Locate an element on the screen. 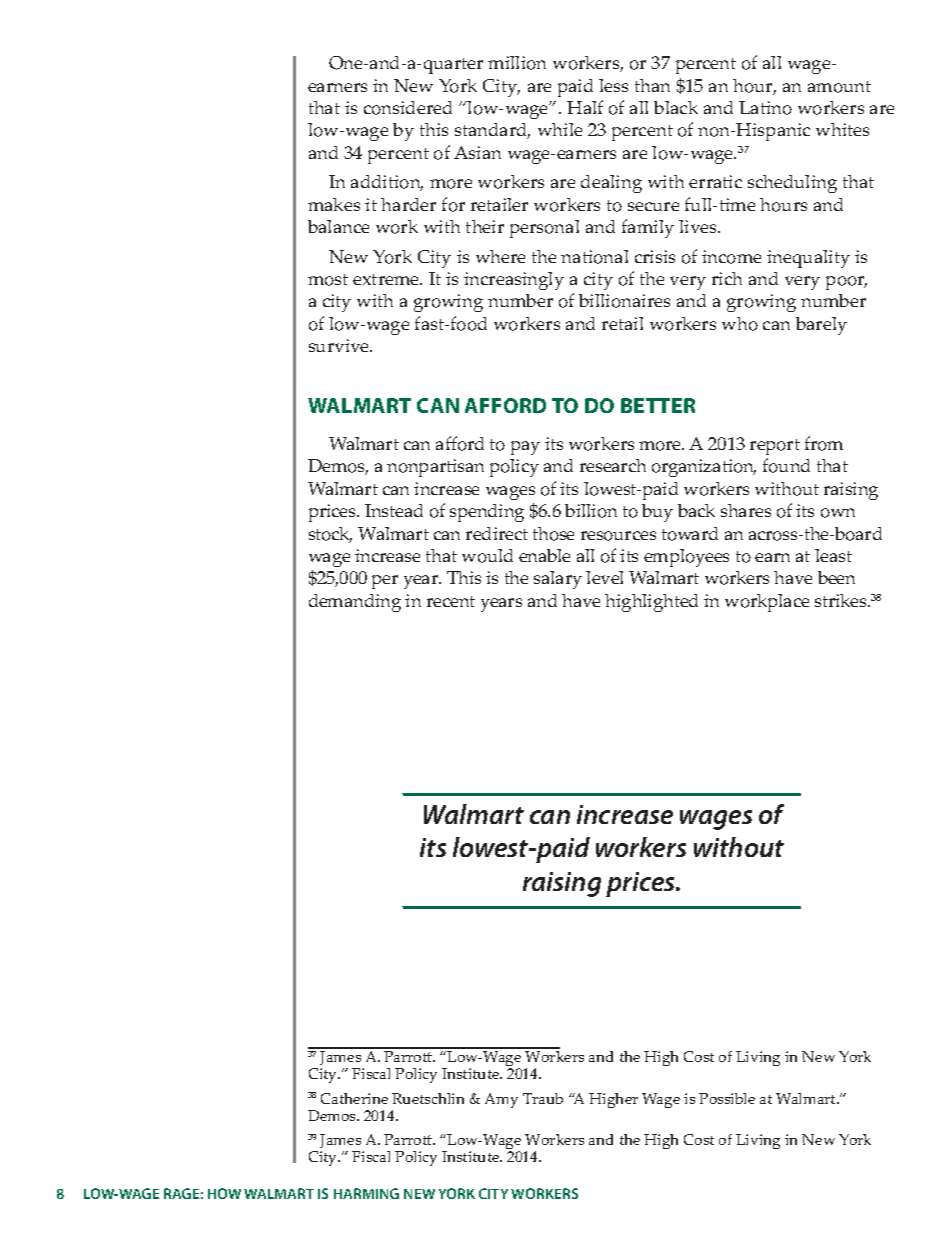 This screenshot has width=952, height=1233. demanding is located at coordinates (355, 603).
